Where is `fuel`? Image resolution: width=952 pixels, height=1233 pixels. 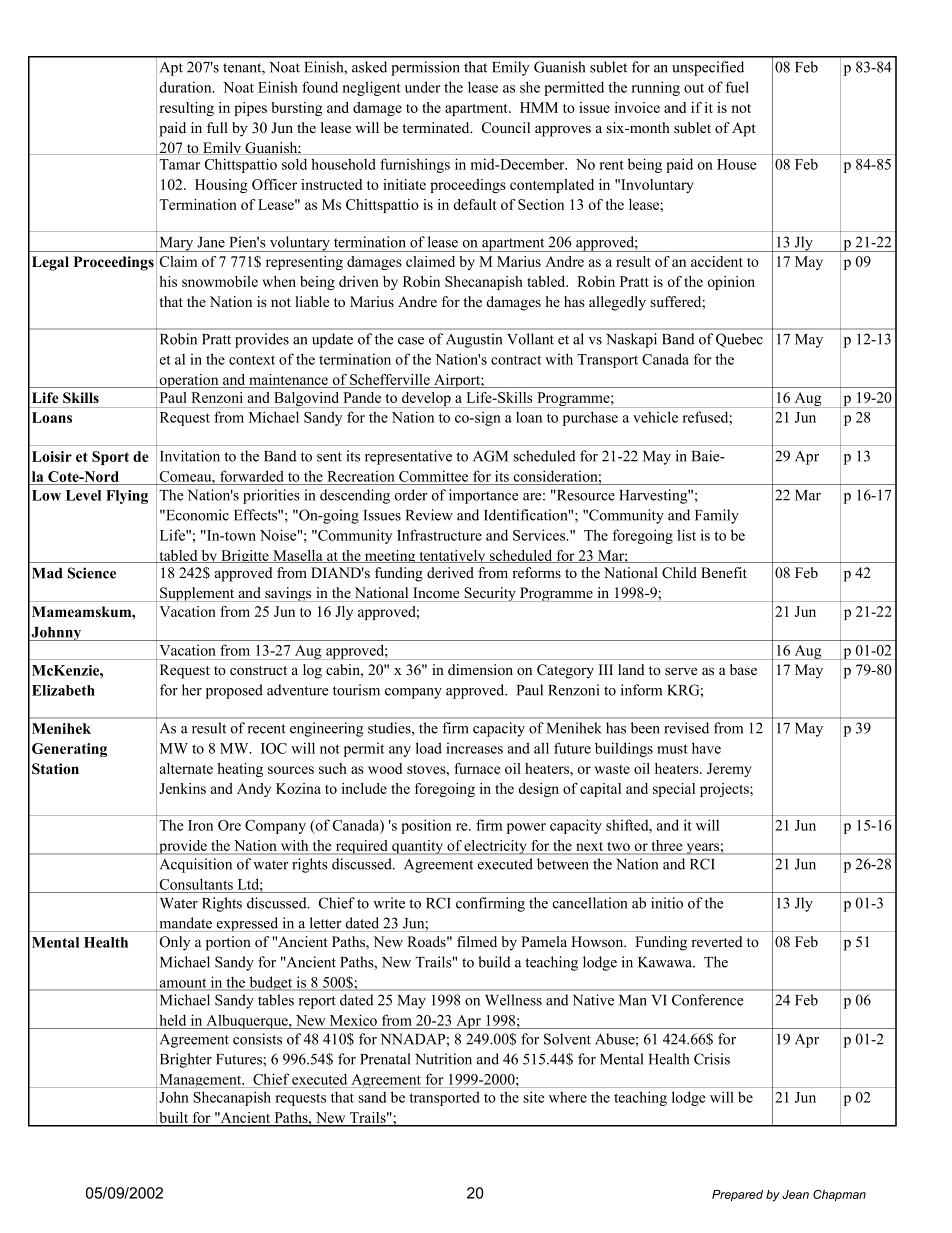 fuel is located at coordinates (737, 87).
